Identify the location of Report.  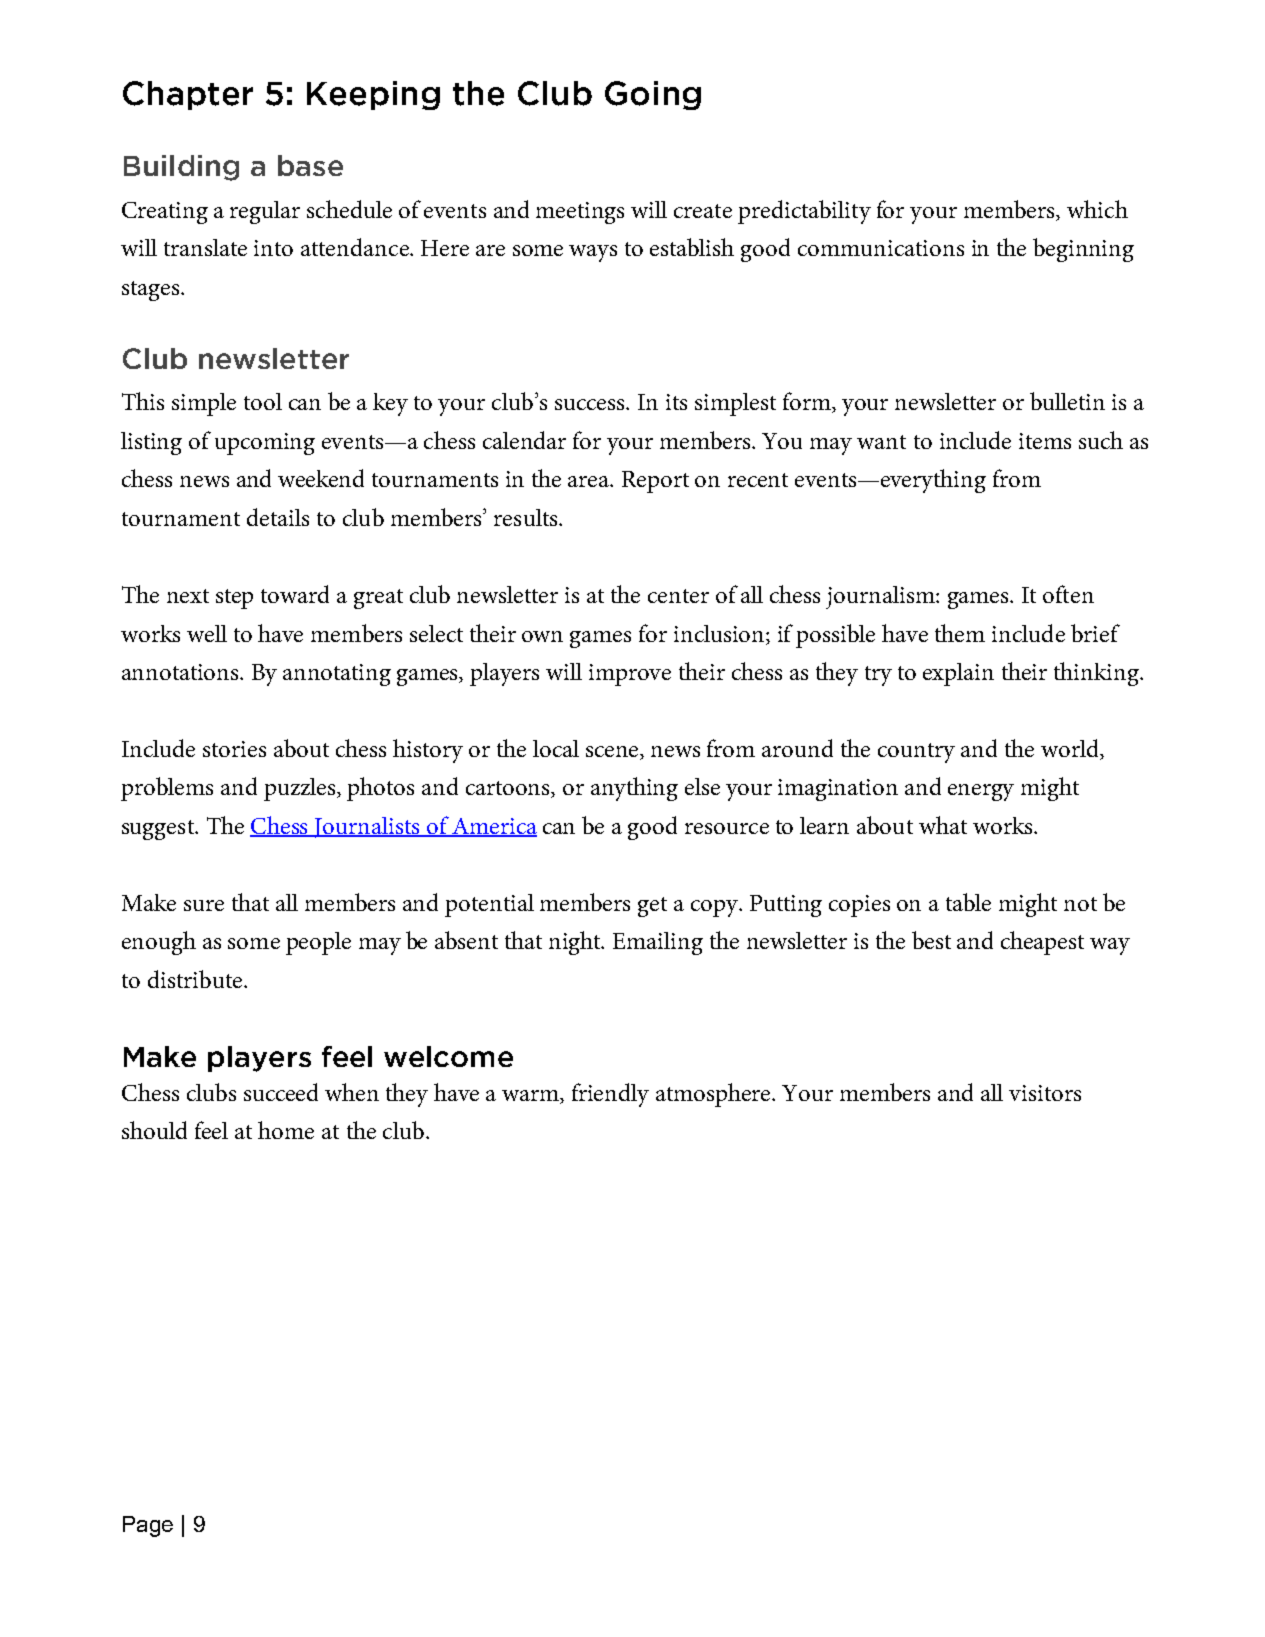
(655, 482).
